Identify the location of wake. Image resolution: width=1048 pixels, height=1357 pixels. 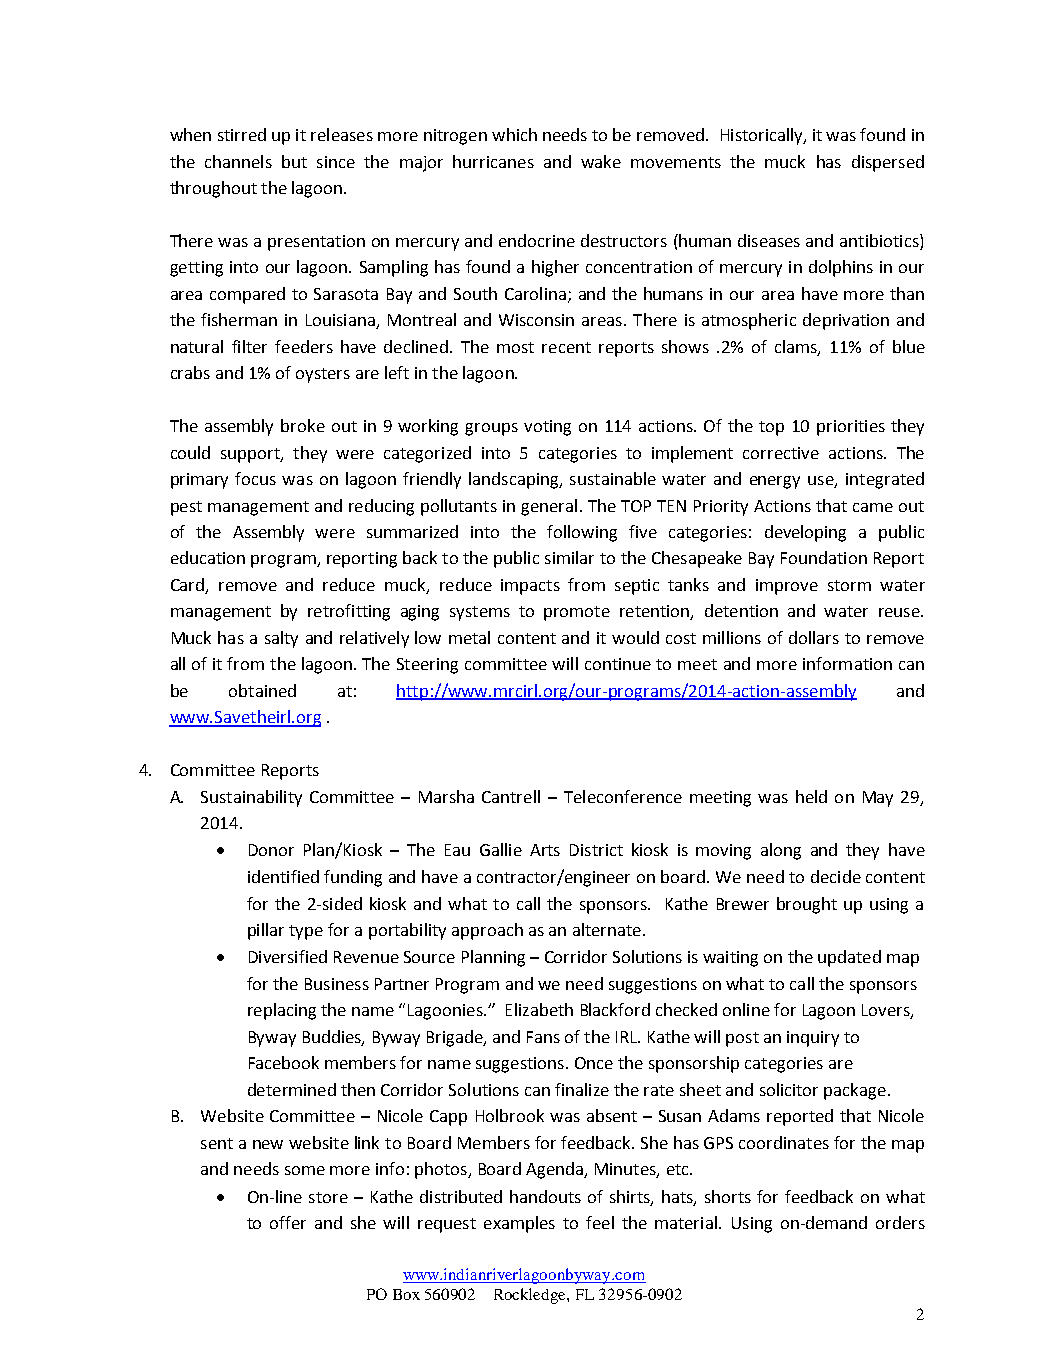
(601, 161).
